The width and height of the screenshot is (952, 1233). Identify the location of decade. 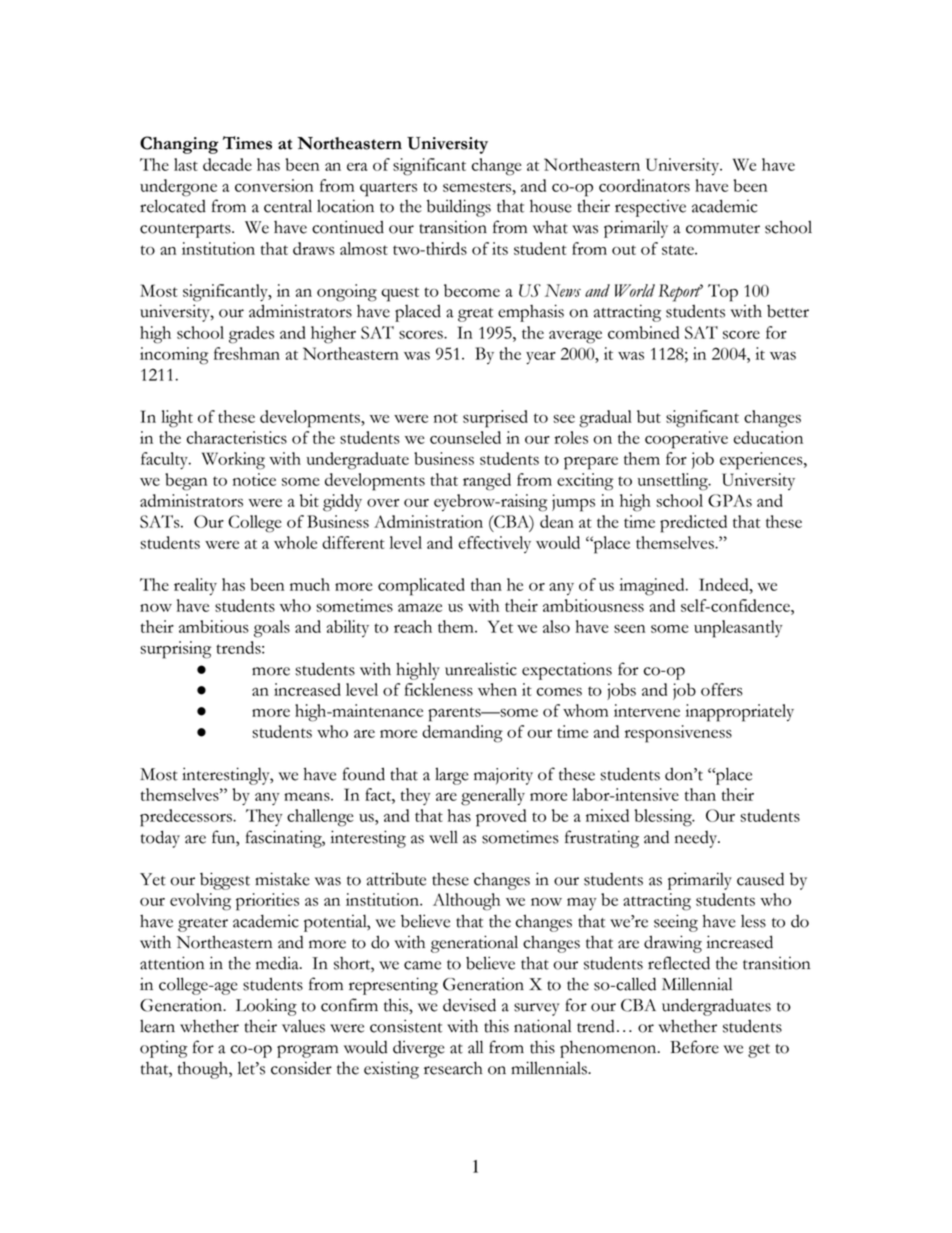
(227, 164).
